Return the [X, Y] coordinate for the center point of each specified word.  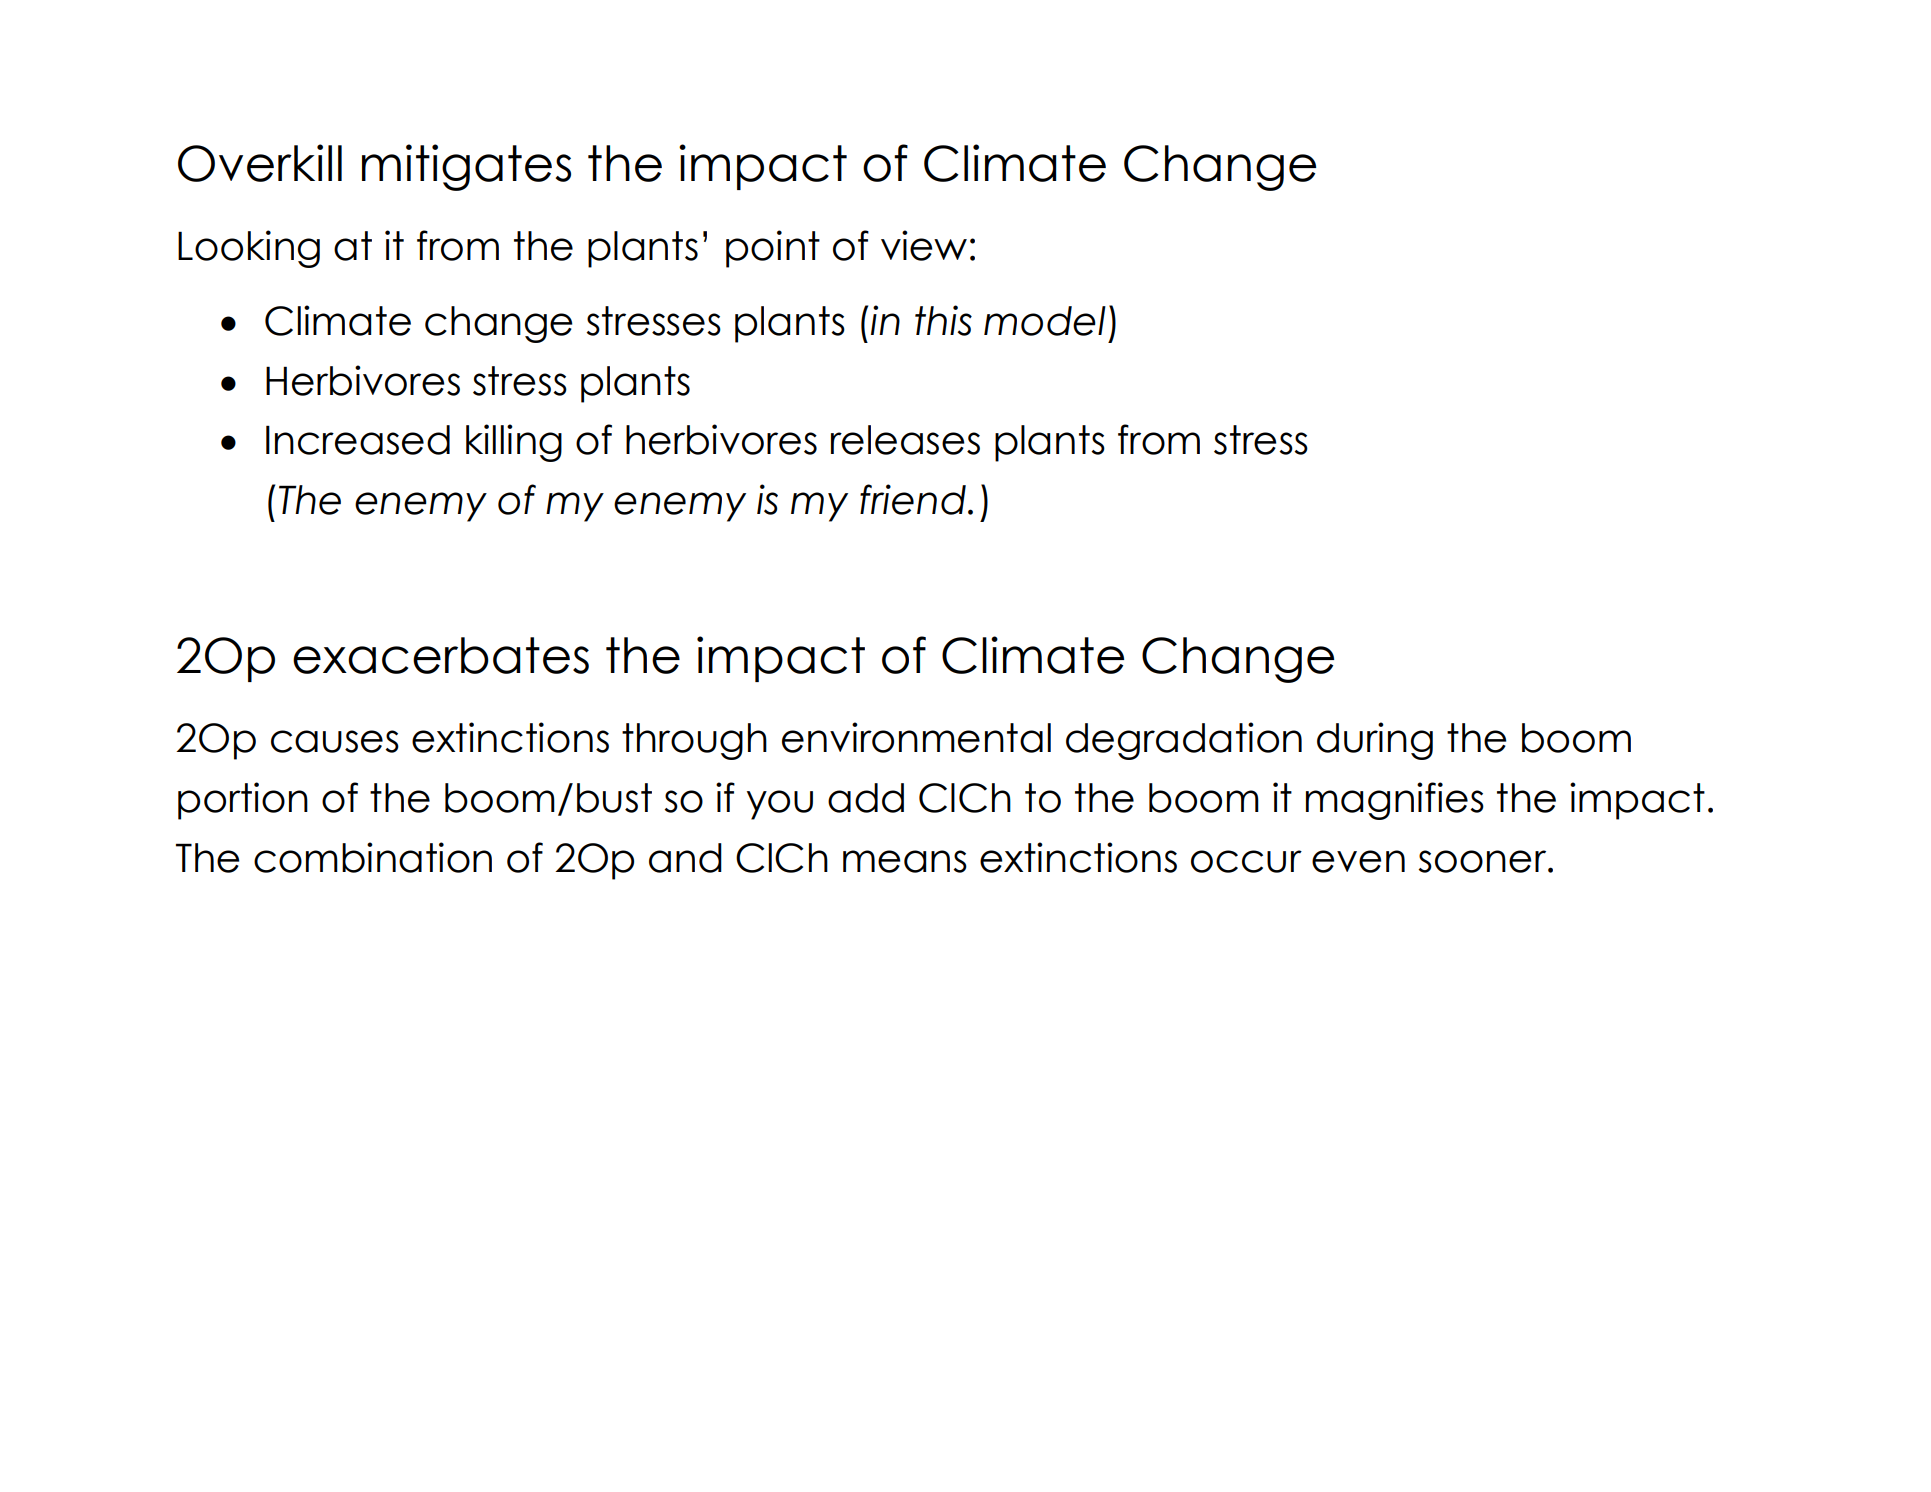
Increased [358, 440]
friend [913, 499]
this [943, 320]
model [1045, 321]
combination [373, 857]
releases [905, 440]
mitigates [466, 167]
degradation [1184, 741]
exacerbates [441, 655]
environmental [916, 737]
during [1375, 741]
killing [514, 443]
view [924, 245]
